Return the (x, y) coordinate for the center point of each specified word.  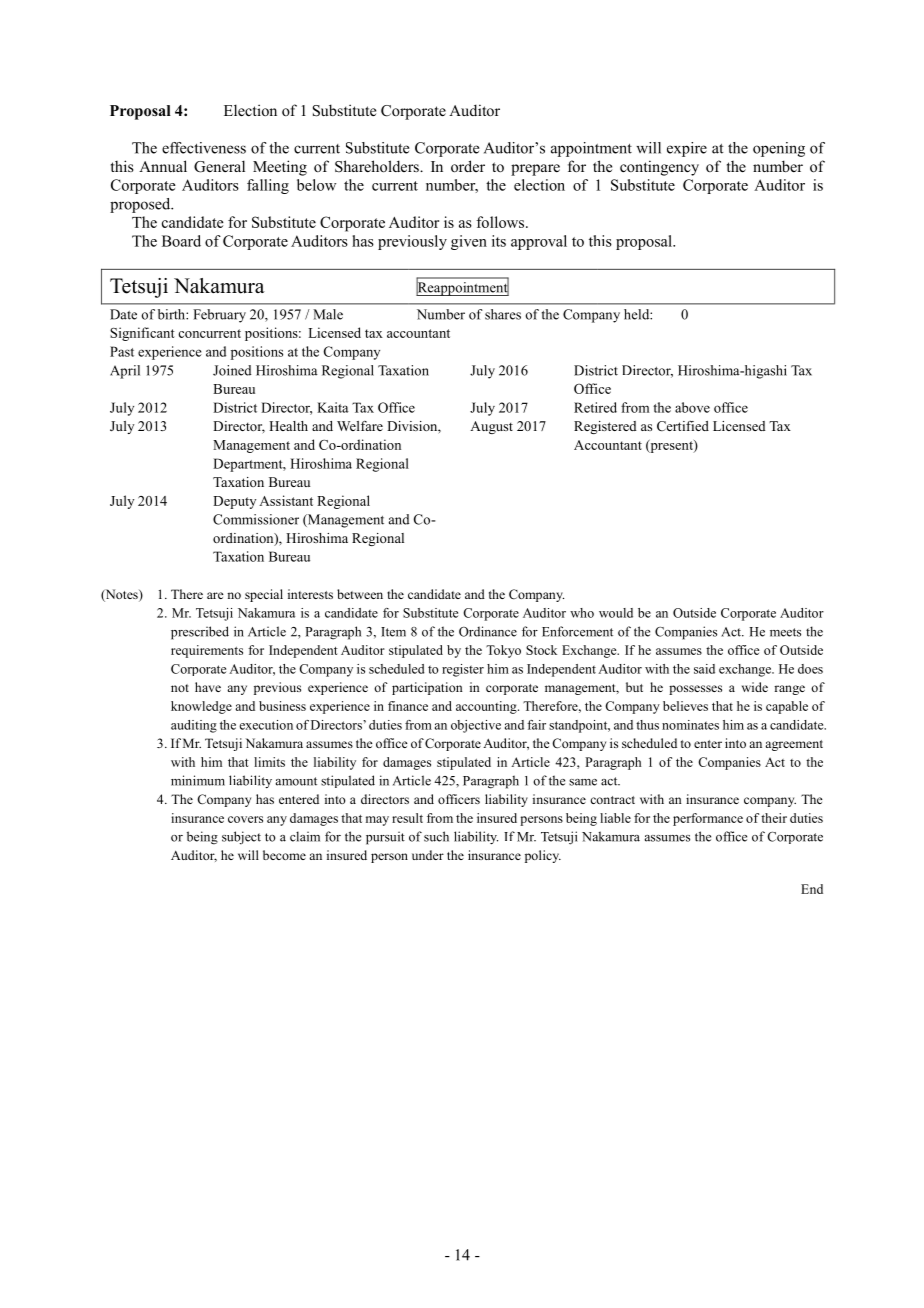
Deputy (234, 502)
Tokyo (503, 651)
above (692, 407)
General (219, 166)
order (468, 166)
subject (241, 838)
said (704, 669)
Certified (683, 426)
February (219, 316)
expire (687, 149)
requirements (207, 651)
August (491, 427)
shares (503, 314)
